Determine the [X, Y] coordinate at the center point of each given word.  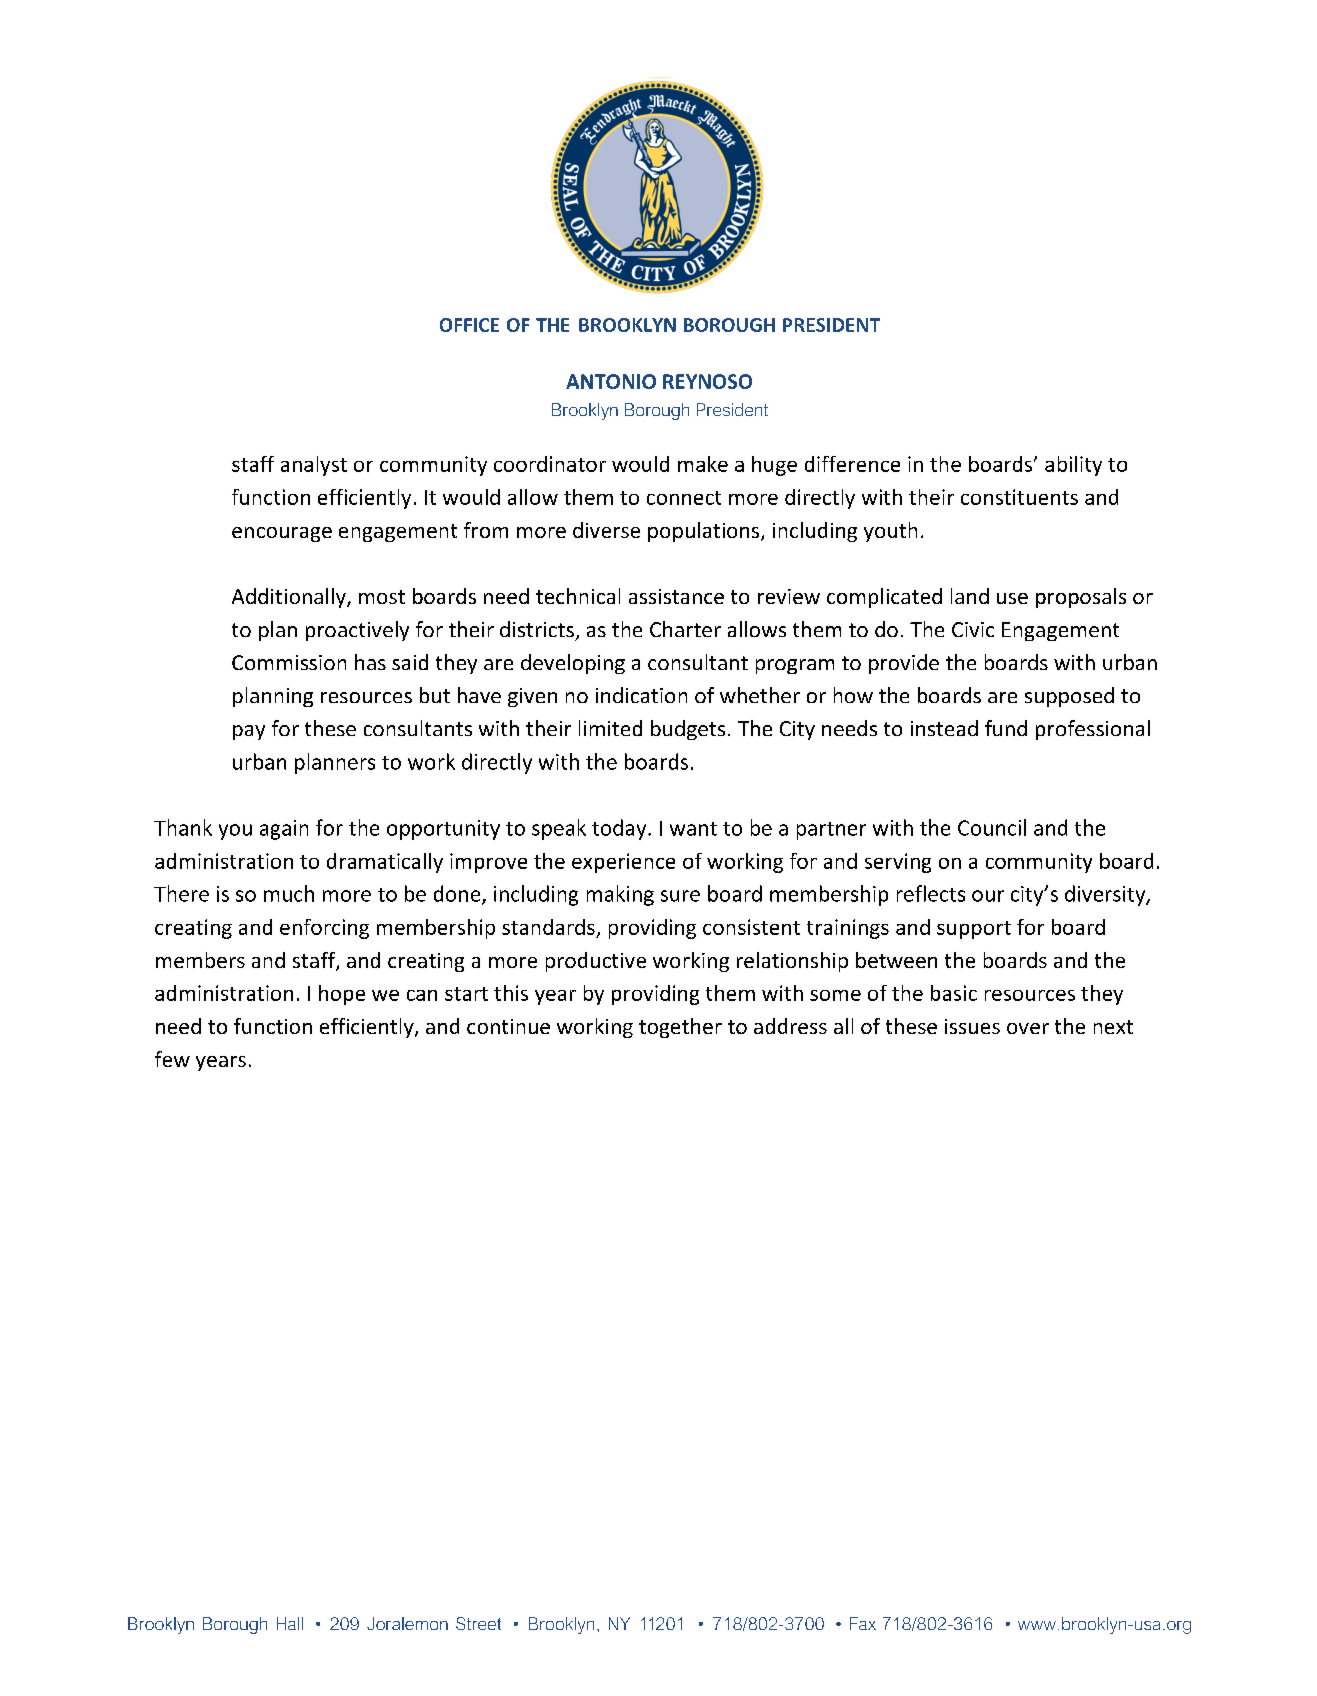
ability [1073, 466]
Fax [863, 1623]
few [172, 1059]
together [680, 1028]
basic [954, 993]
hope [342, 995]
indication [641, 695]
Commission [289, 662]
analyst [314, 466]
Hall [290, 1623]
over [1028, 1028]
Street [478, 1623]
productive [596, 962]
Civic [973, 629]
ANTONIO [611, 381]
